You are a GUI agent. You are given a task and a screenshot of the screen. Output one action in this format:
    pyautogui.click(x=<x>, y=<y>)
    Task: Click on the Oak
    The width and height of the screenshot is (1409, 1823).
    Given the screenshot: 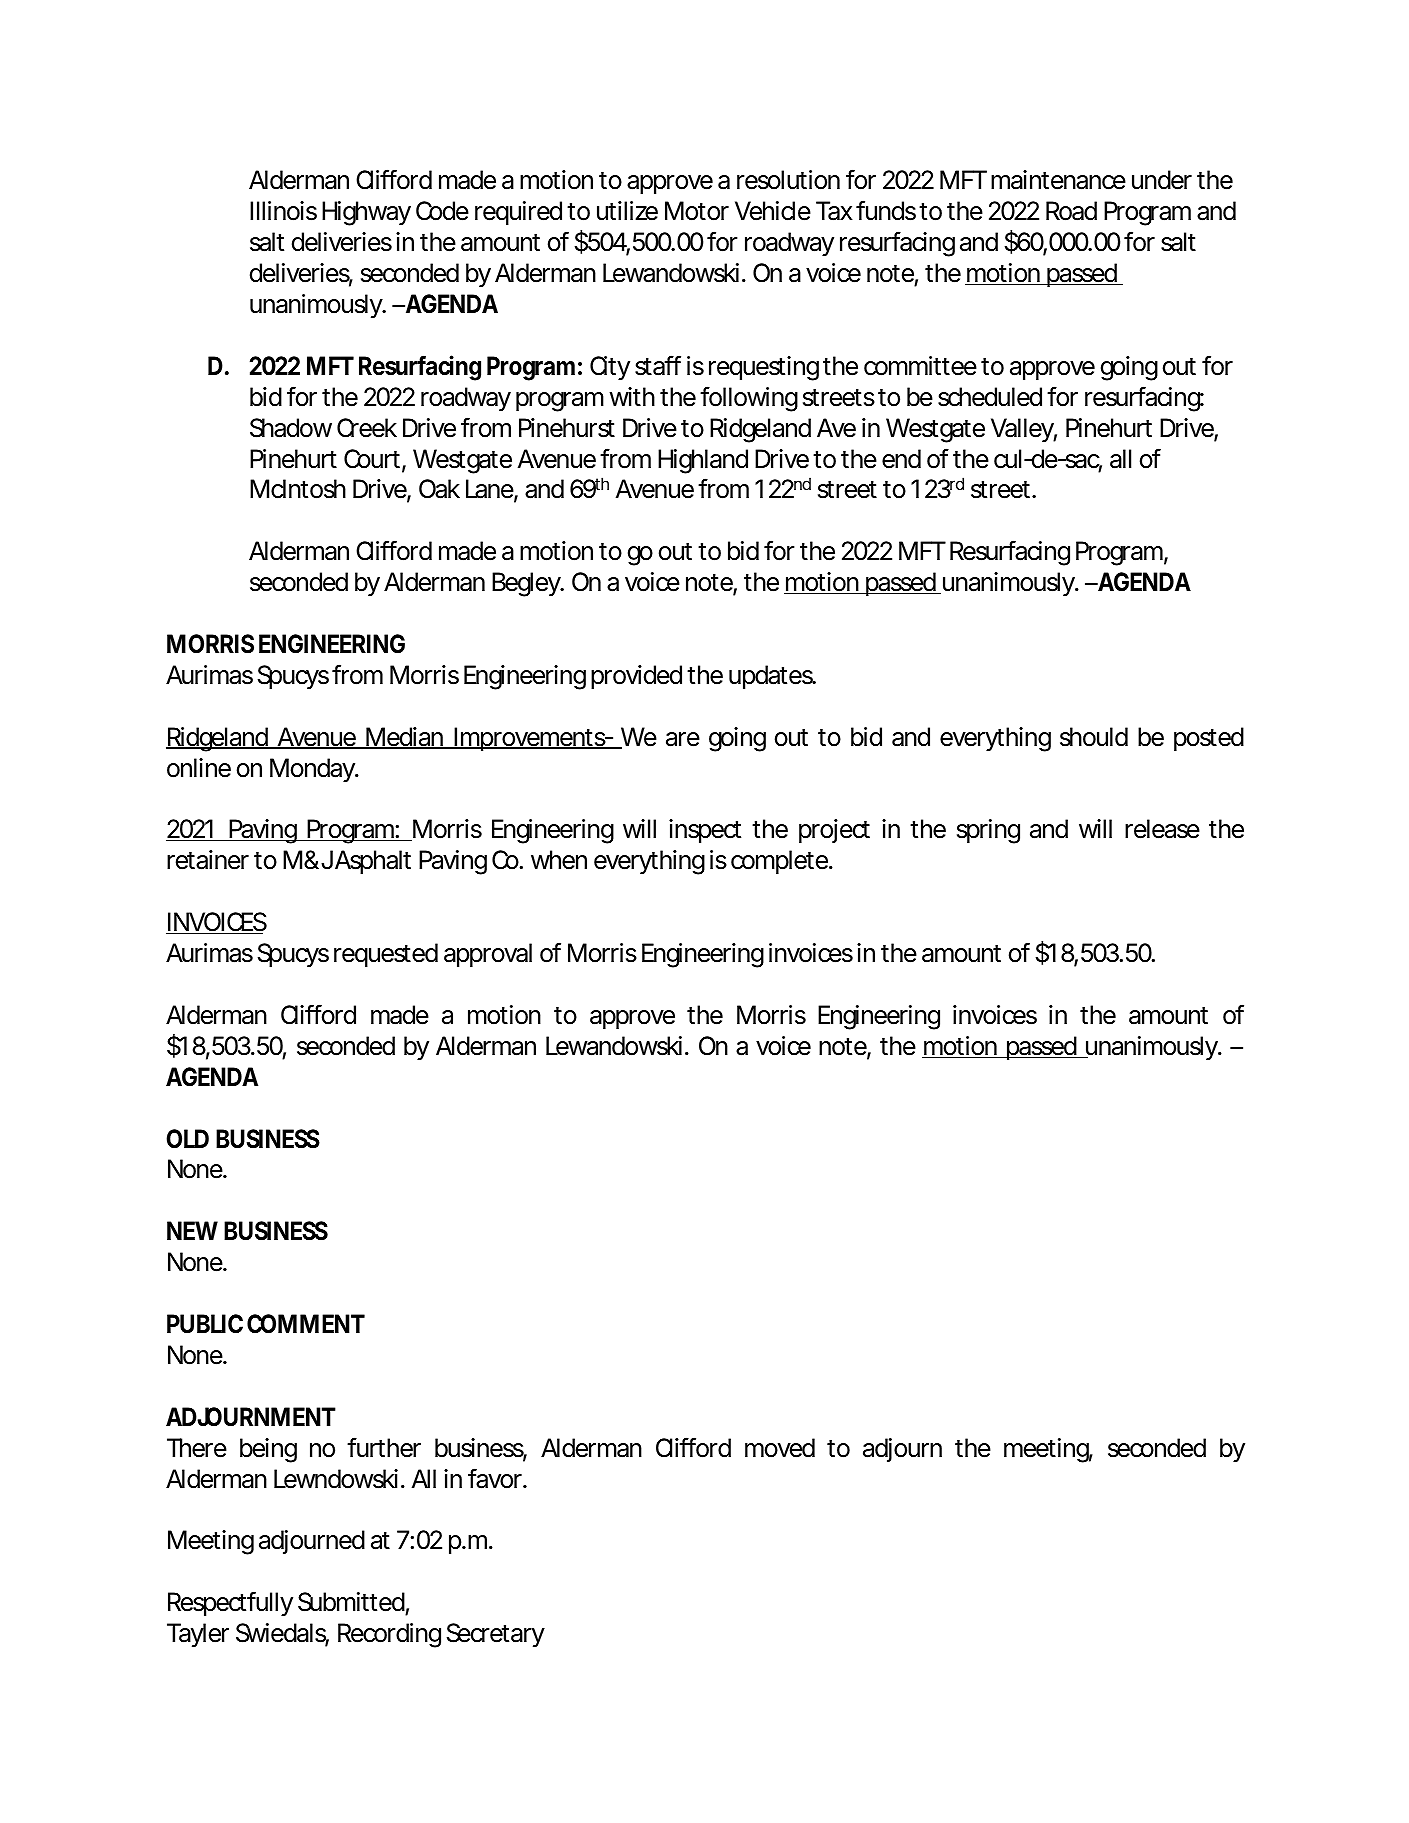 What is the action you would take?
    pyautogui.click(x=439, y=489)
